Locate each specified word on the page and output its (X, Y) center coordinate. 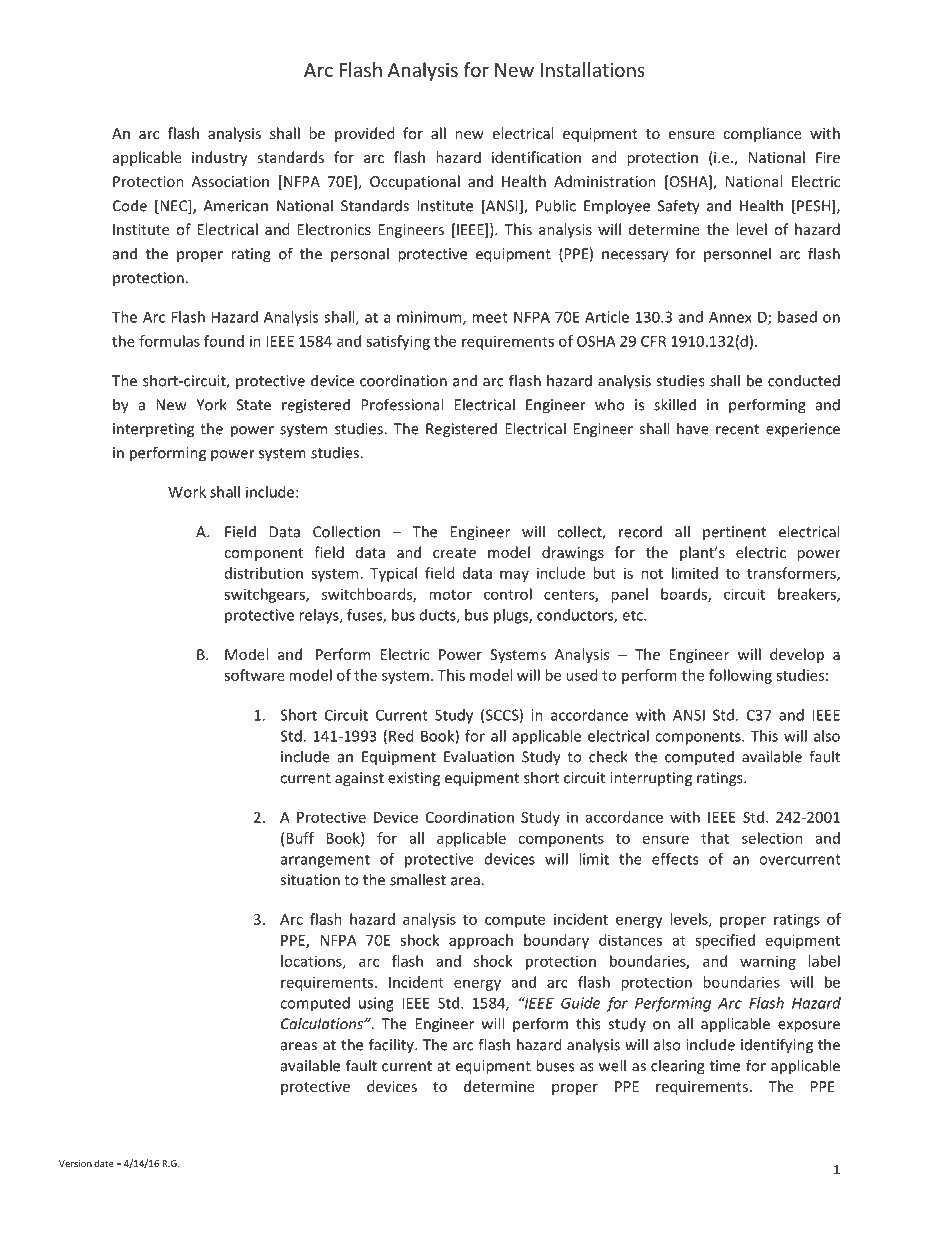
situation (310, 880)
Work (187, 492)
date (104, 1163)
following (740, 676)
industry (220, 158)
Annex (730, 317)
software (254, 675)
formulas (169, 341)
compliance (762, 134)
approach (481, 941)
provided (364, 134)
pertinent (734, 533)
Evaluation (479, 756)
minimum (430, 318)
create (454, 553)
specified (725, 941)
